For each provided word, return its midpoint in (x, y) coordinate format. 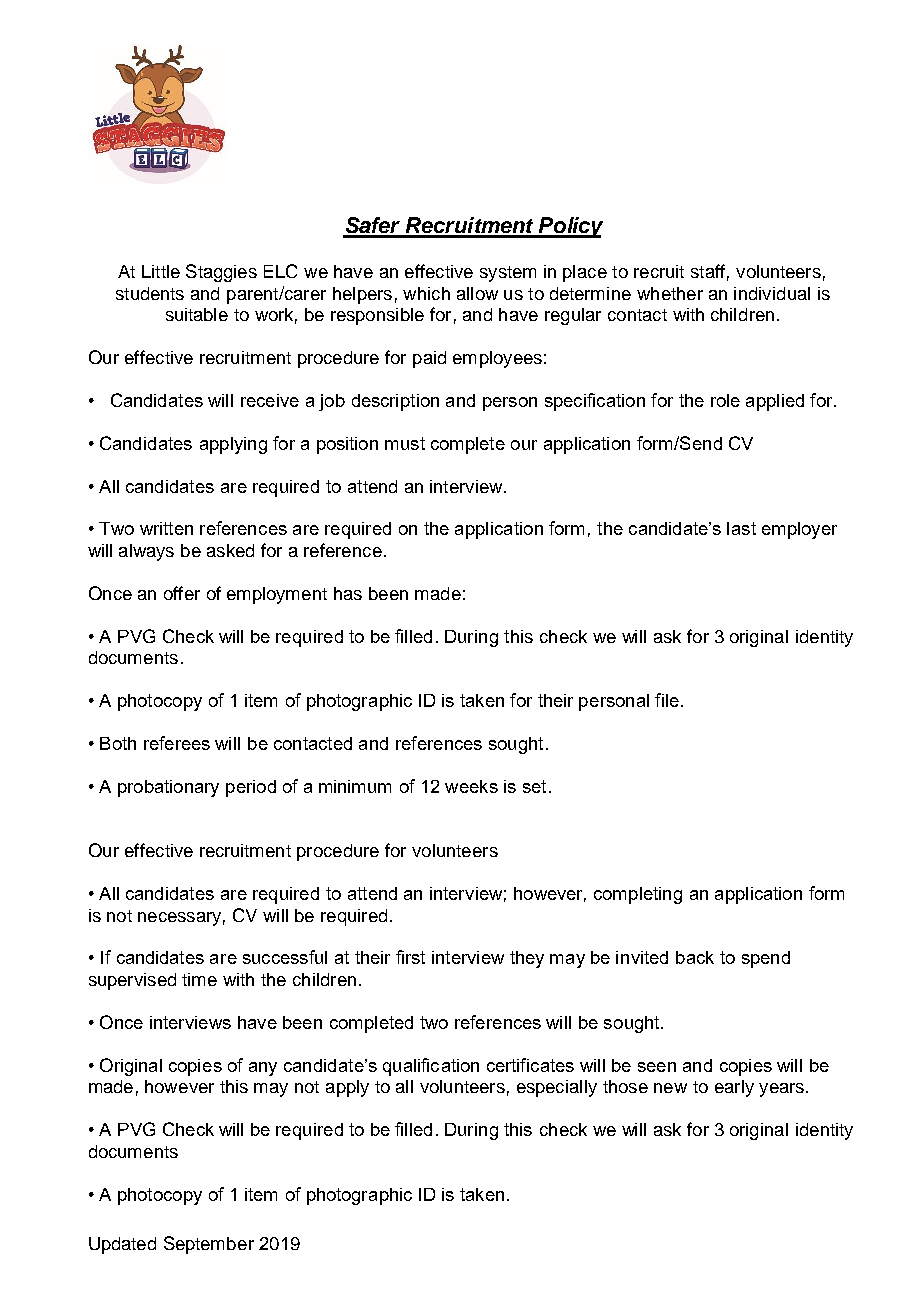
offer (182, 593)
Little (161, 271)
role (725, 400)
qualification (431, 1067)
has (348, 593)
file (667, 700)
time (199, 979)
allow (477, 293)
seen (657, 1067)
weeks (471, 786)
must (405, 443)
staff (708, 271)
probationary (168, 788)
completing (638, 895)
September (209, 1245)
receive (270, 400)
